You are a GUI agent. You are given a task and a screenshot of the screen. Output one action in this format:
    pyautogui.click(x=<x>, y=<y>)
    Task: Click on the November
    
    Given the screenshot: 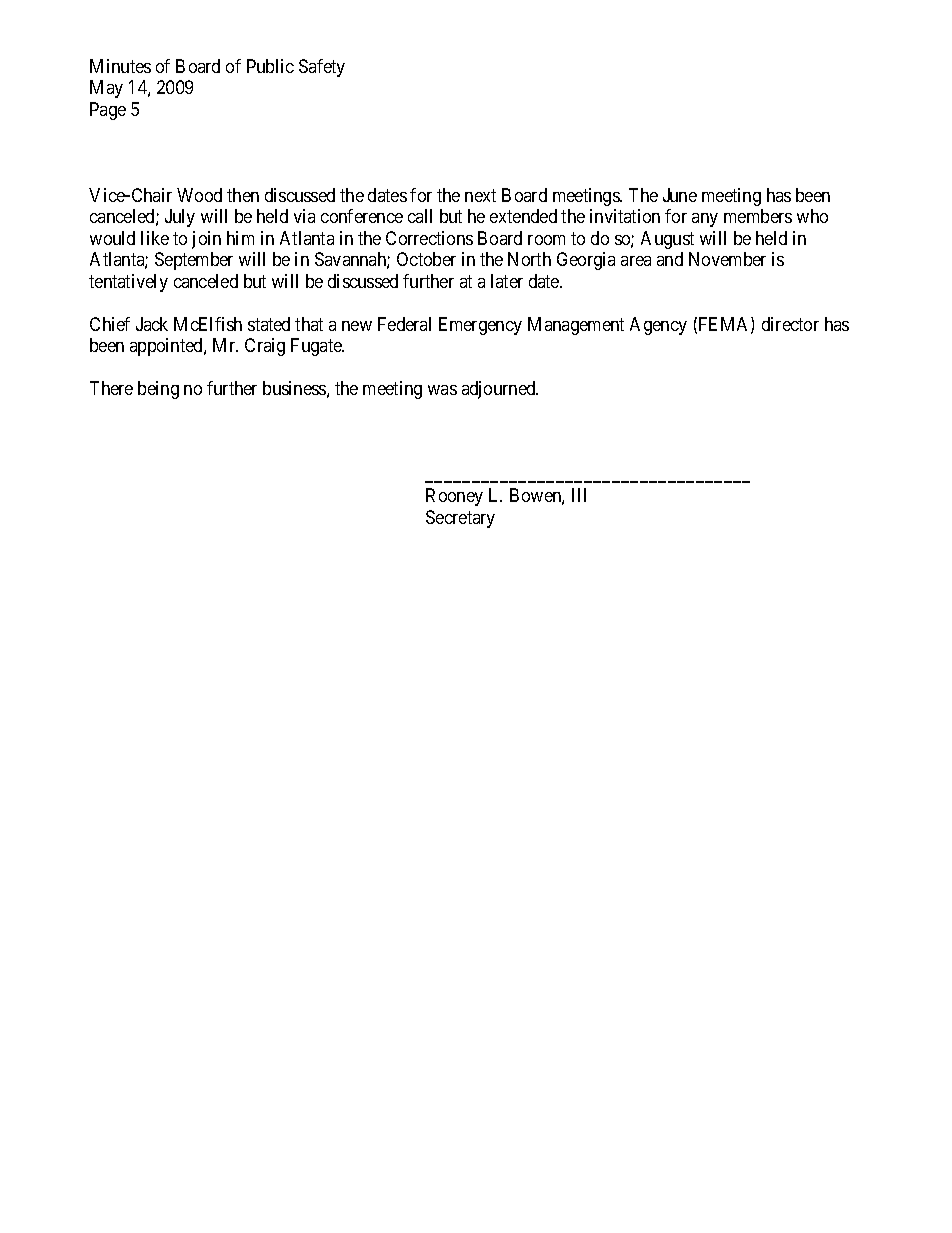 What is the action you would take?
    pyautogui.click(x=727, y=259)
